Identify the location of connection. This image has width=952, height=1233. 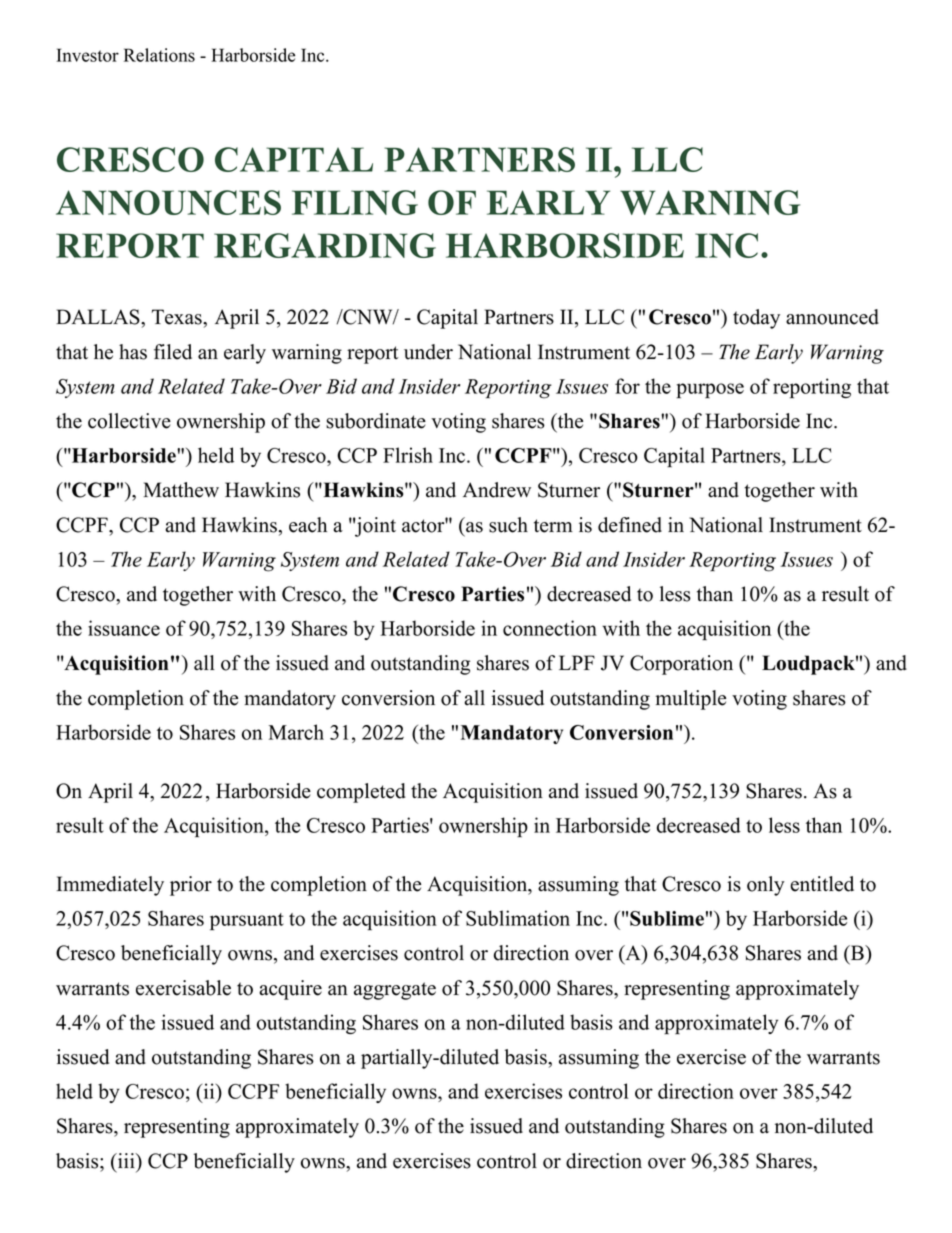
(550, 628).
